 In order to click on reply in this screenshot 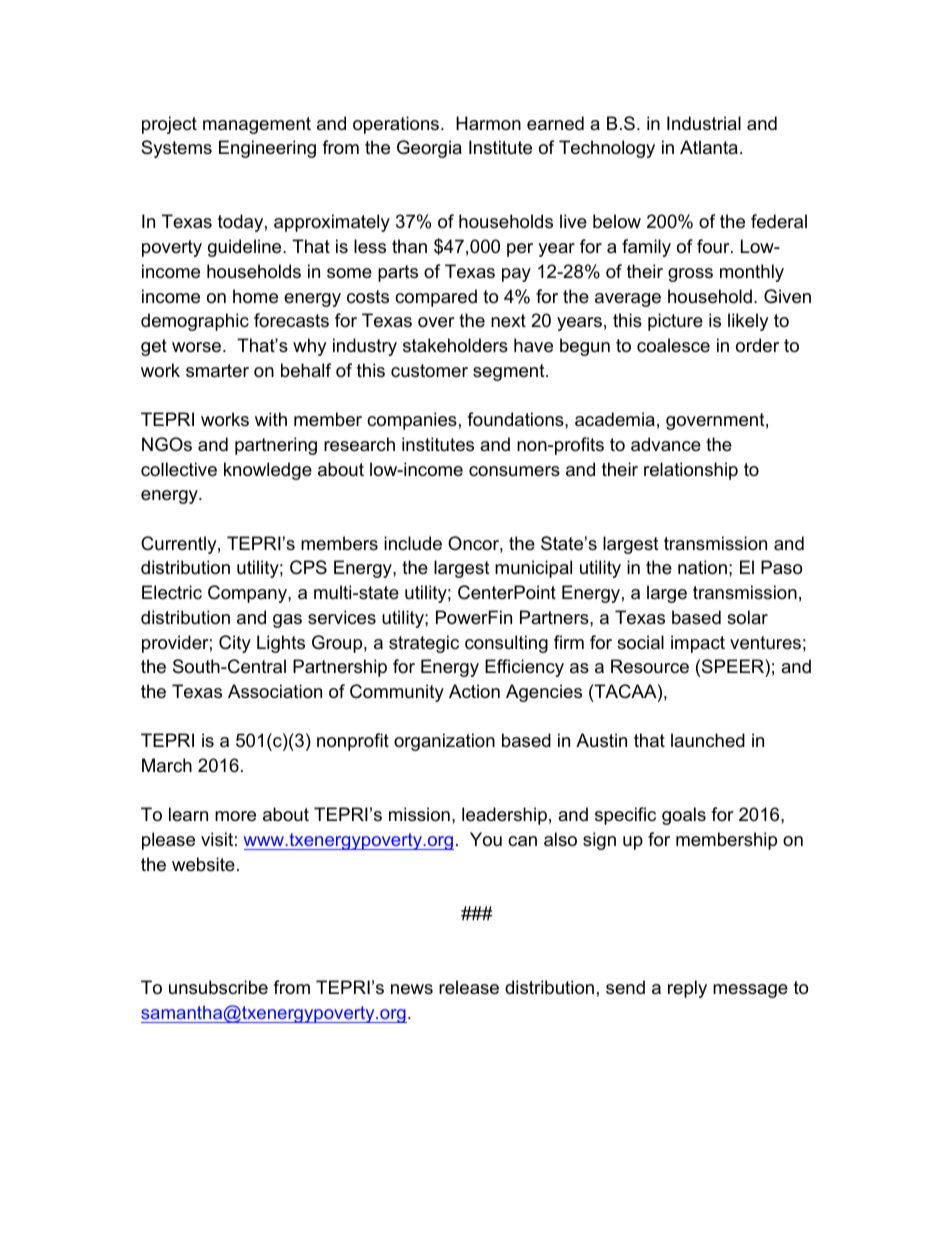, I will do `click(687, 989)`.
